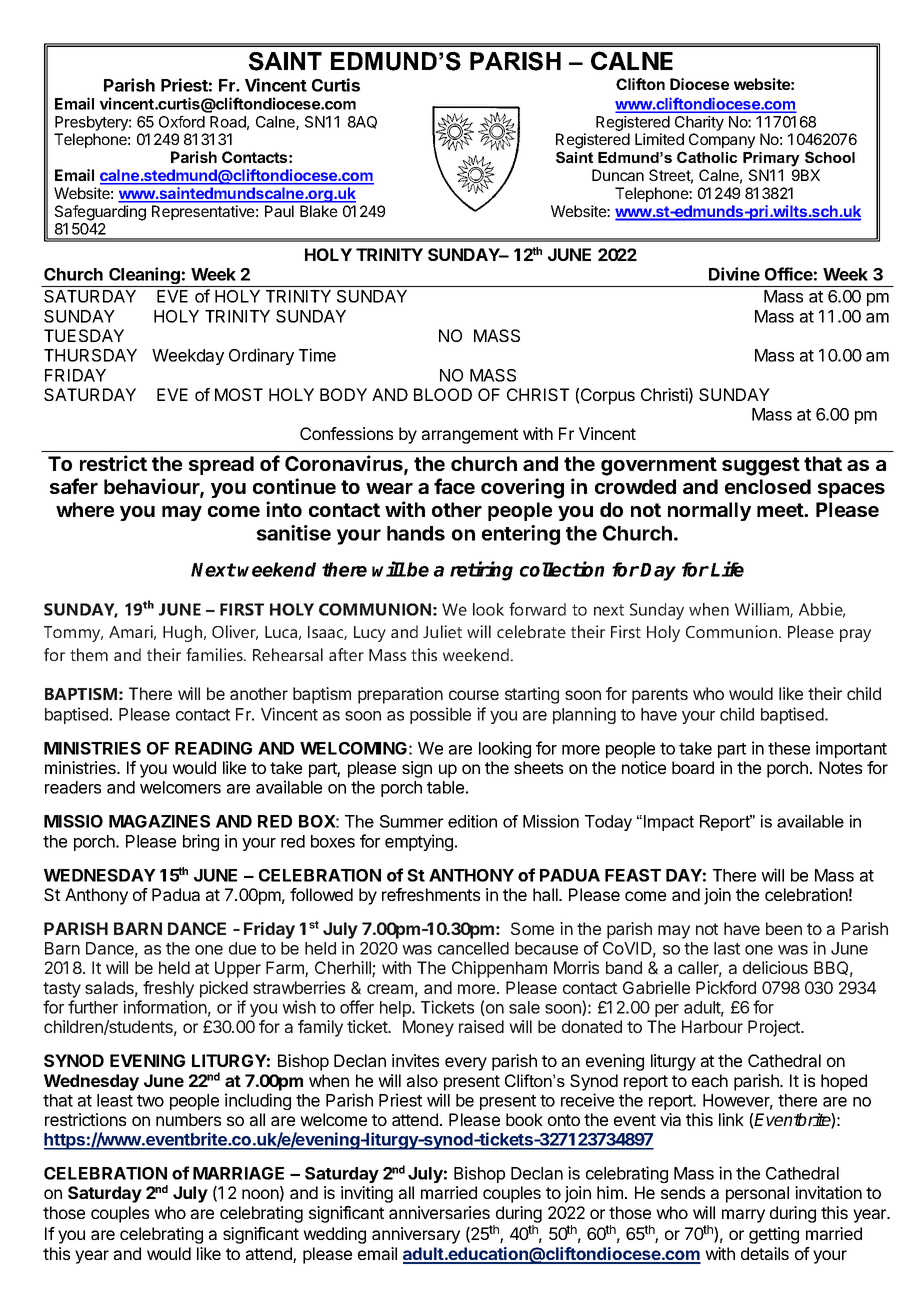 The width and height of the screenshot is (924, 1308). What do you see at coordinates (789, 748) in the screenshot?
I see `these` at bounding box center [789, 748].
